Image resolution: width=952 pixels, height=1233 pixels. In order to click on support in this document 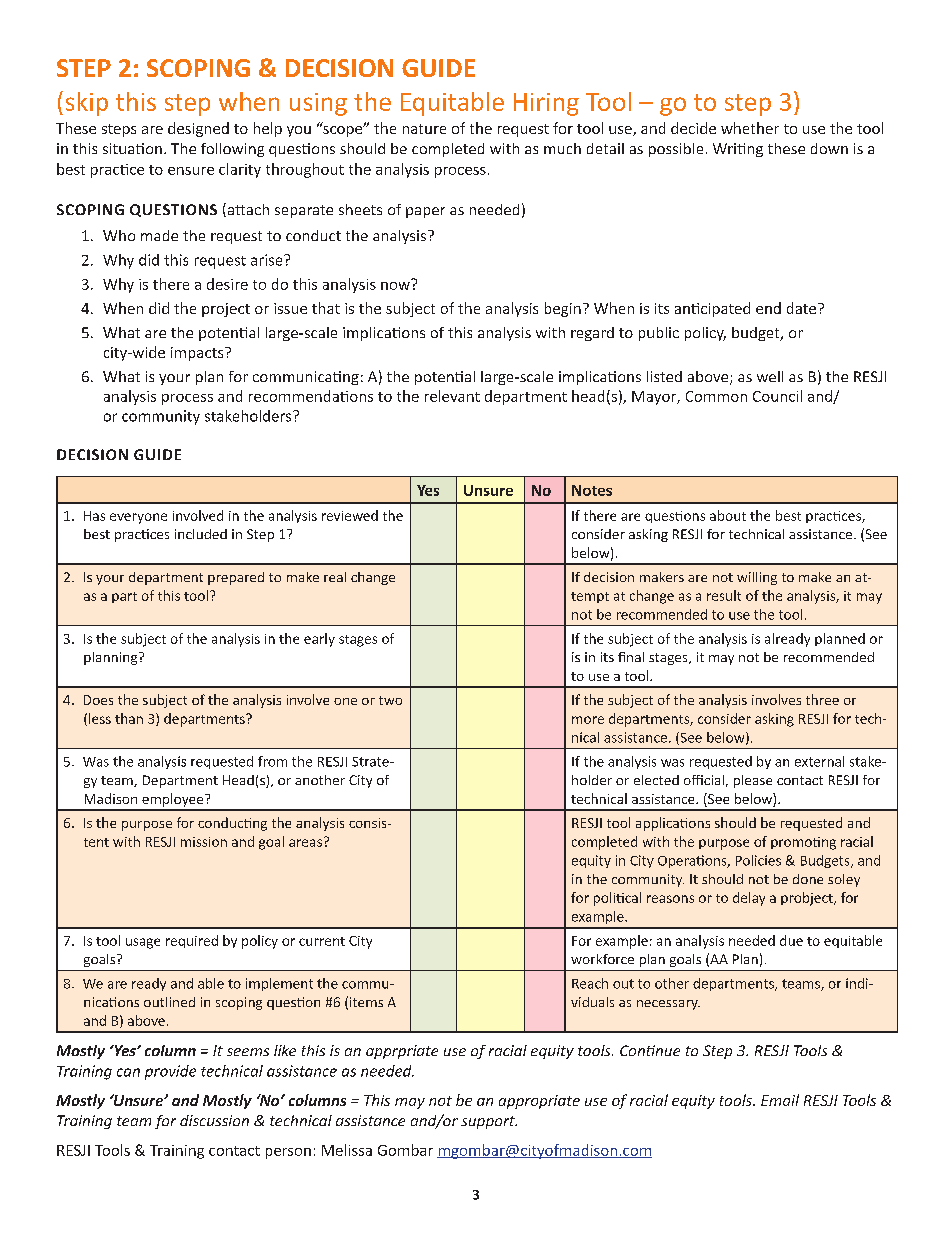, I will do `click(489, 1122)`.
